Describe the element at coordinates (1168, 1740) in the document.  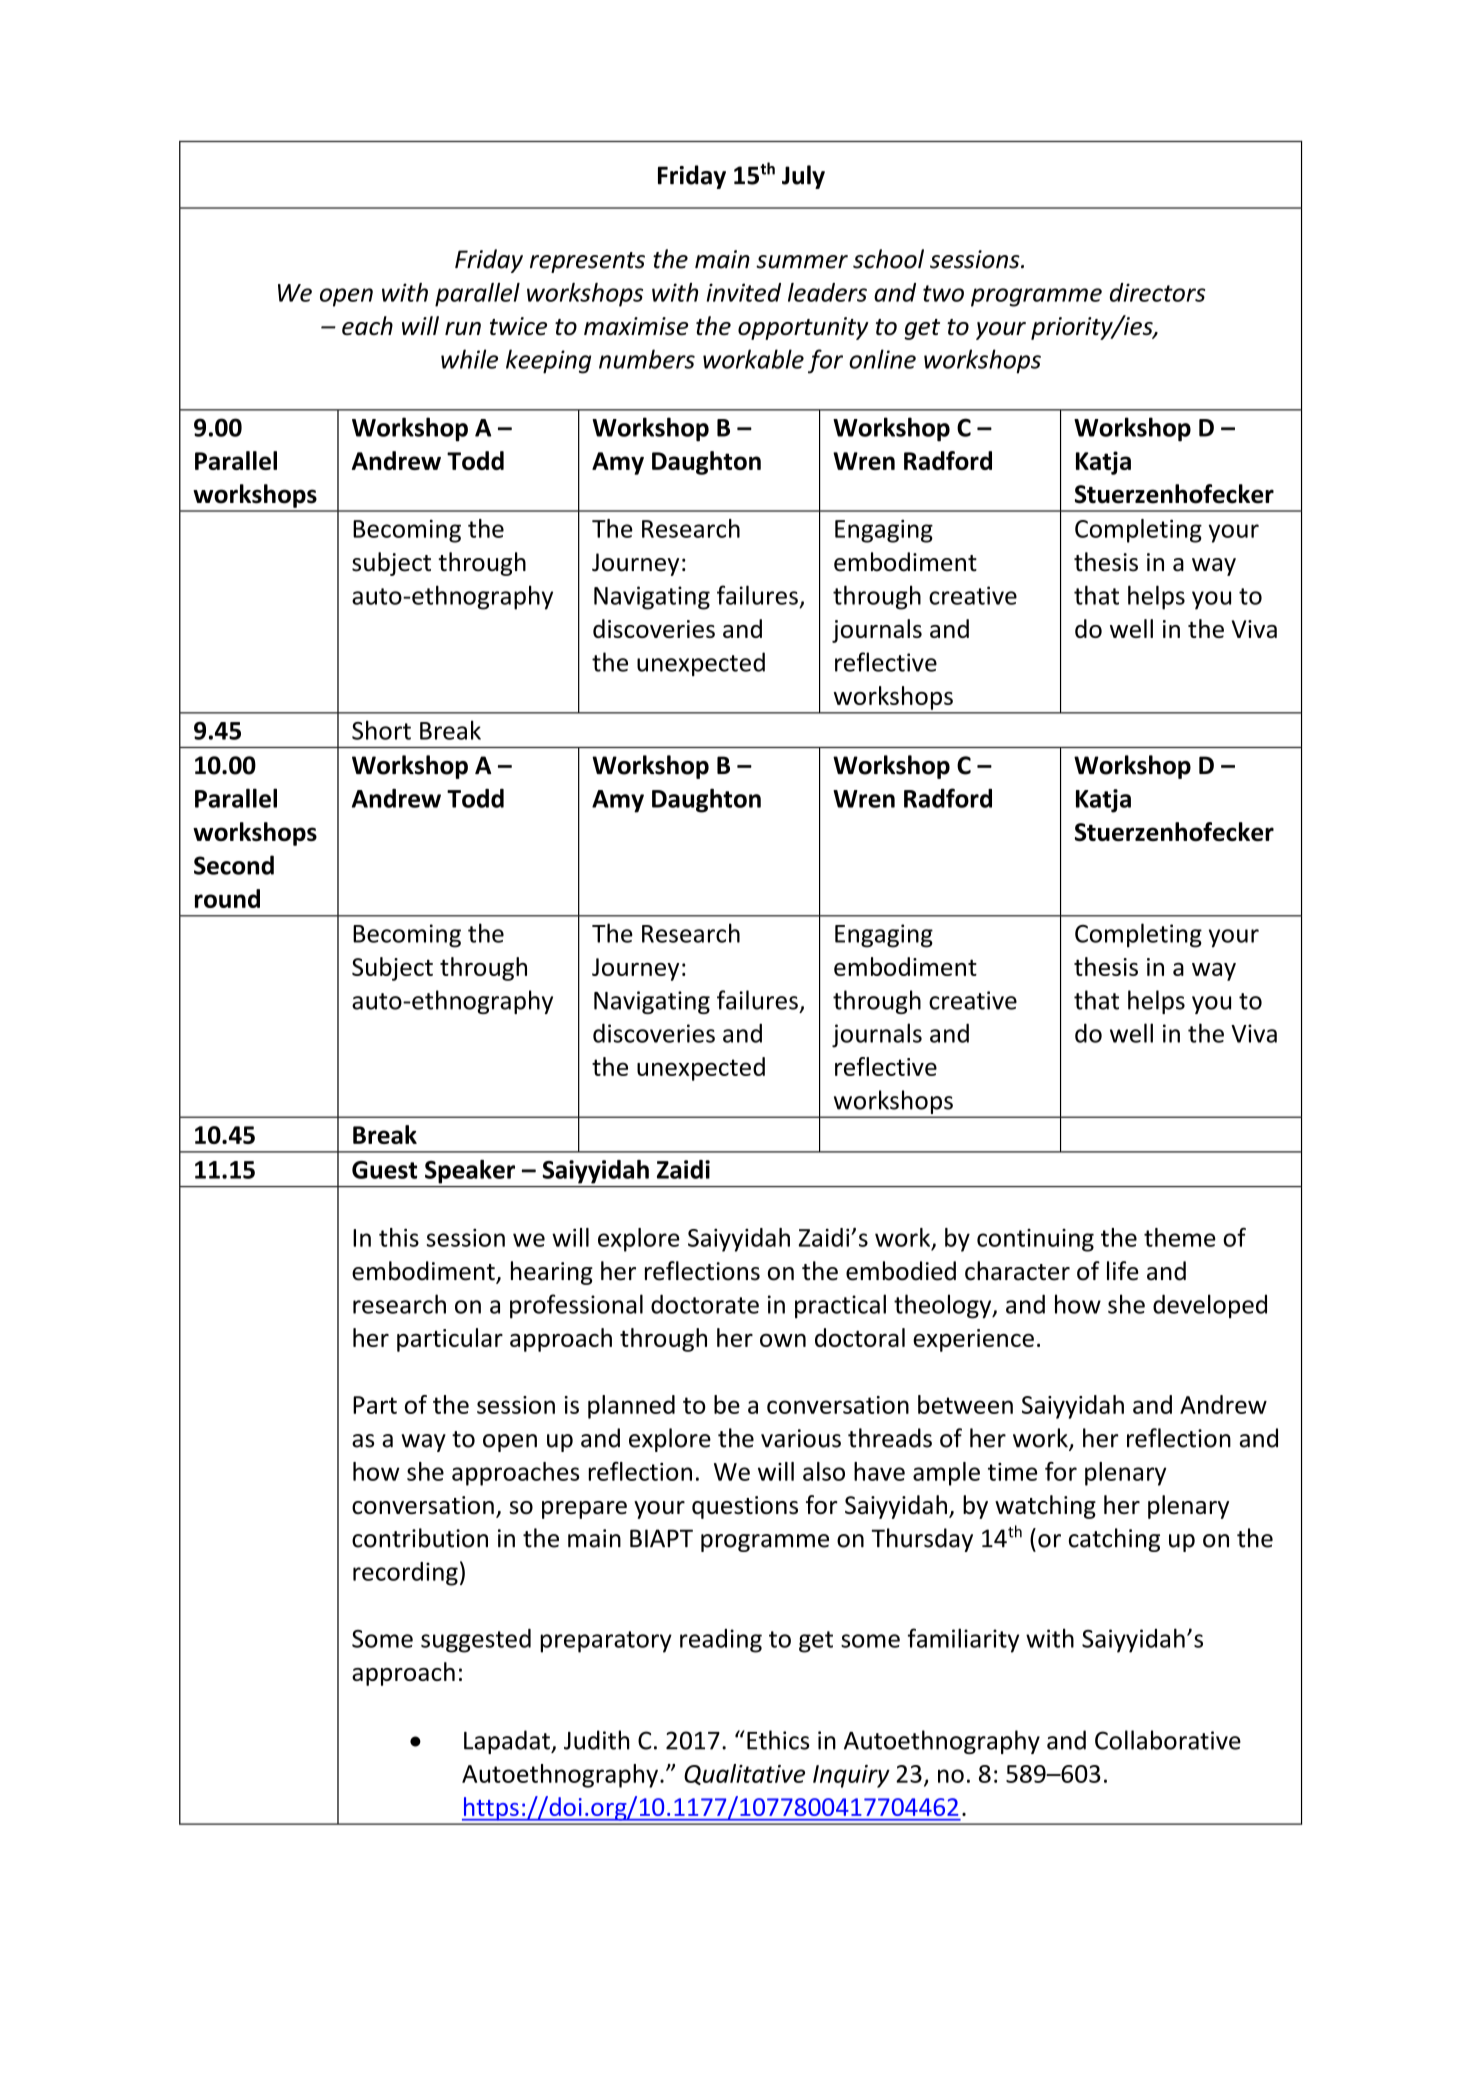
I see `Collaborative` at that location.
